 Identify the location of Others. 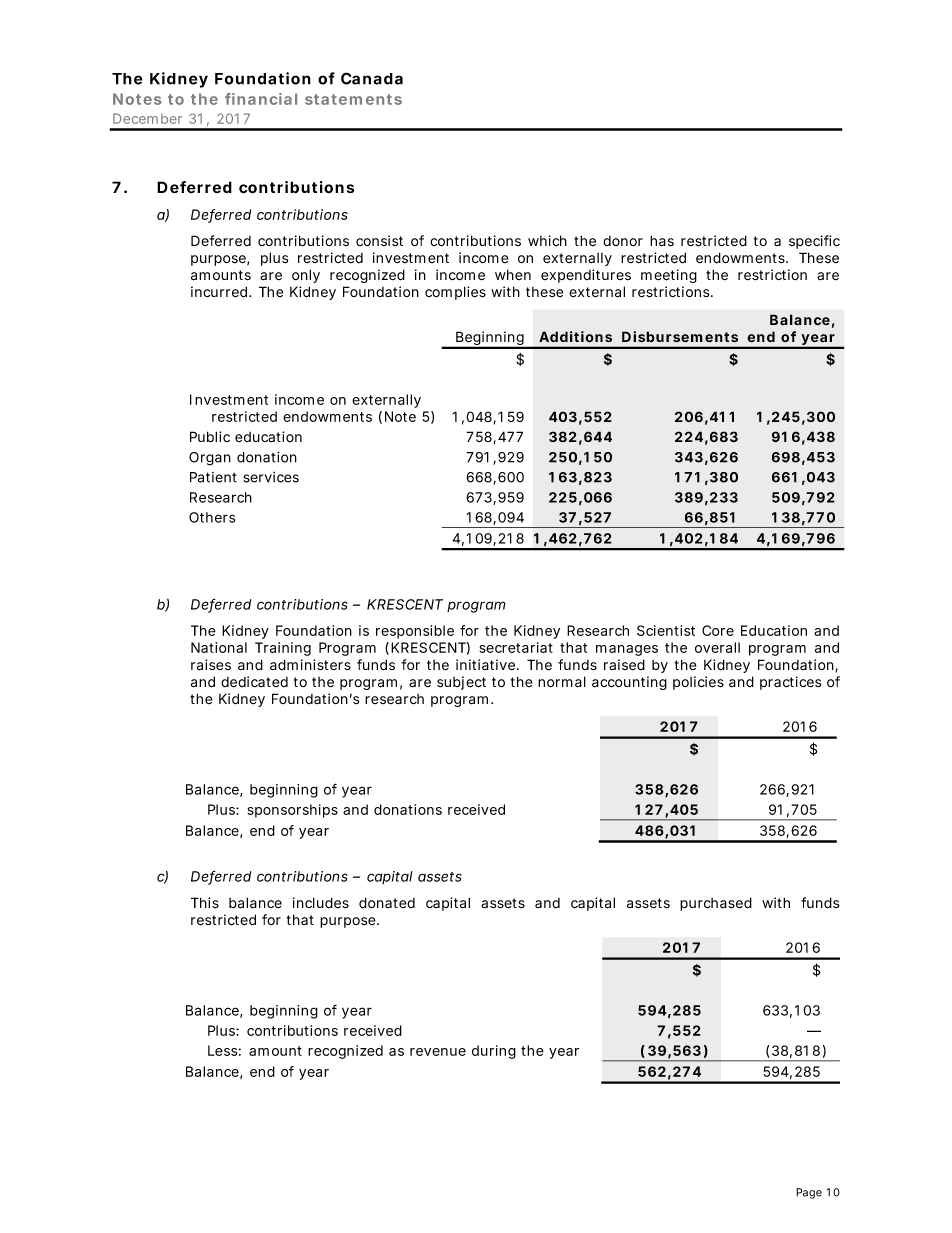
(212, 517).
